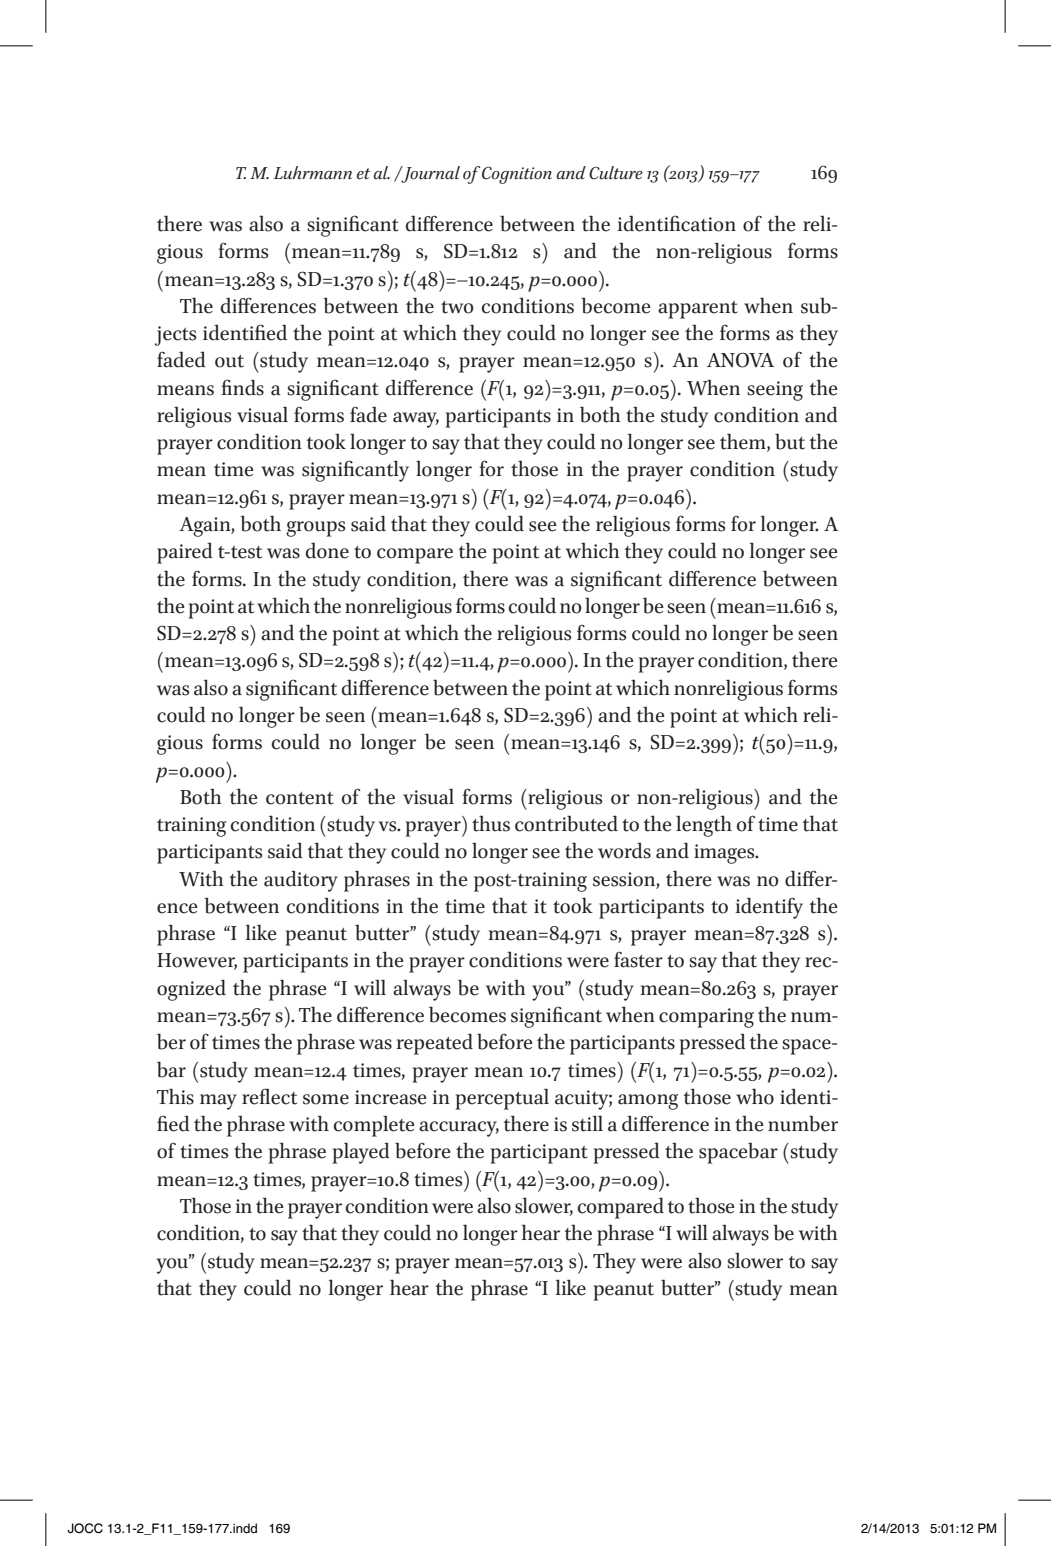 The image size is (1051, 1546). Describe the element at coordinates (300, 798) in the screenshot. I see `content` at that location.
